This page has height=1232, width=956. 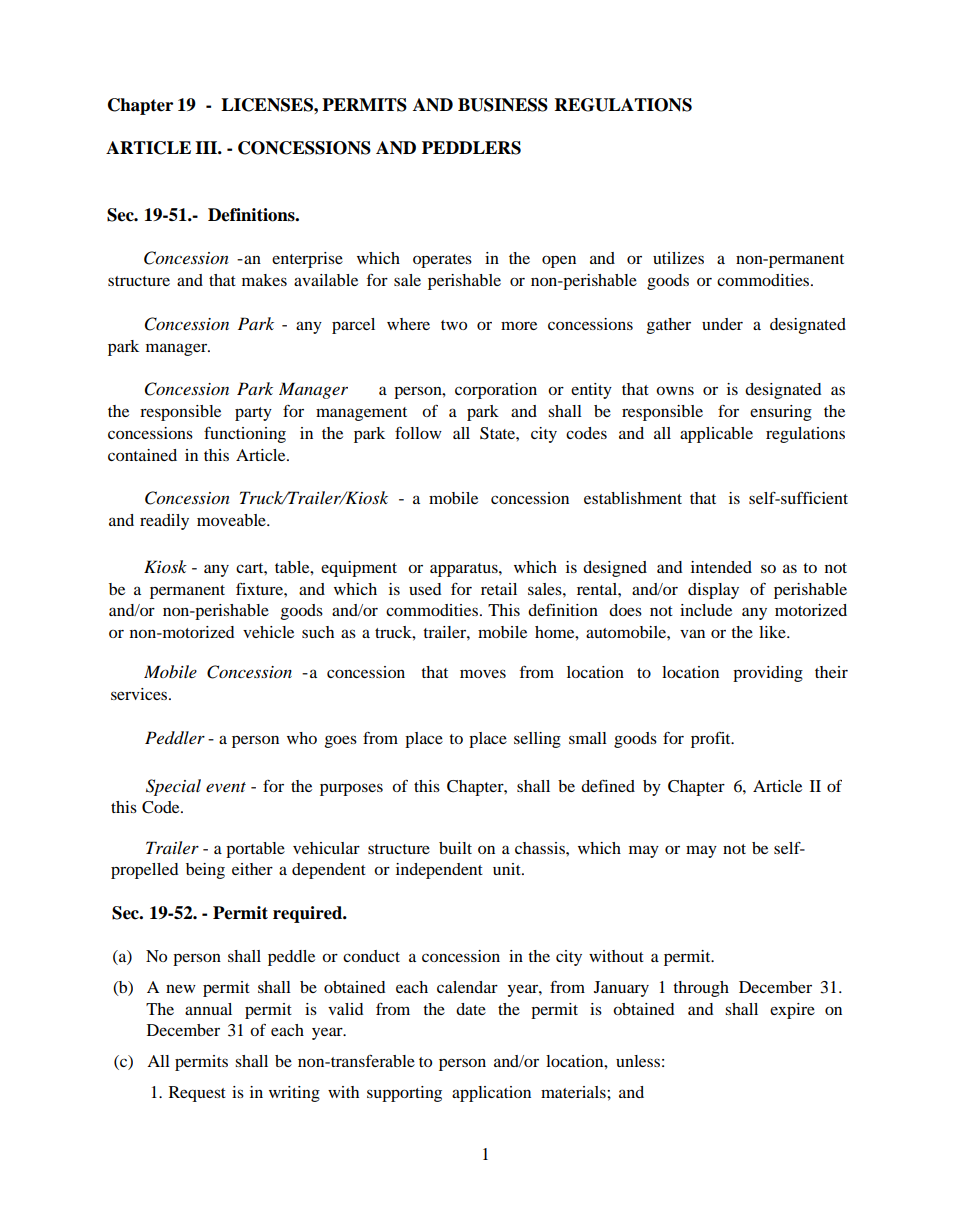 I want to click on where, so click(x=408, y=324).
